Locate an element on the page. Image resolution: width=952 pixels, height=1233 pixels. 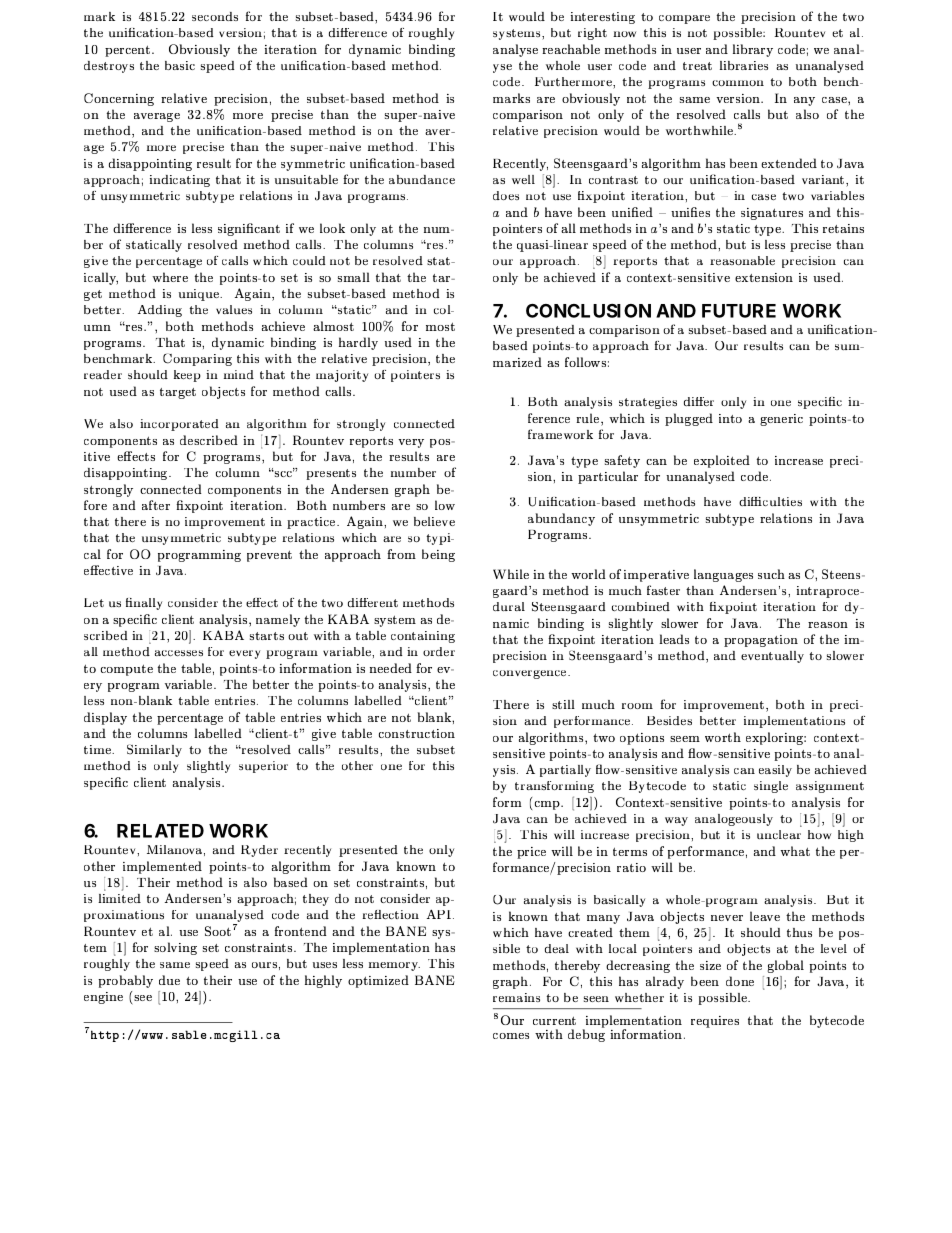
right is located at coordinates (592, 34).
